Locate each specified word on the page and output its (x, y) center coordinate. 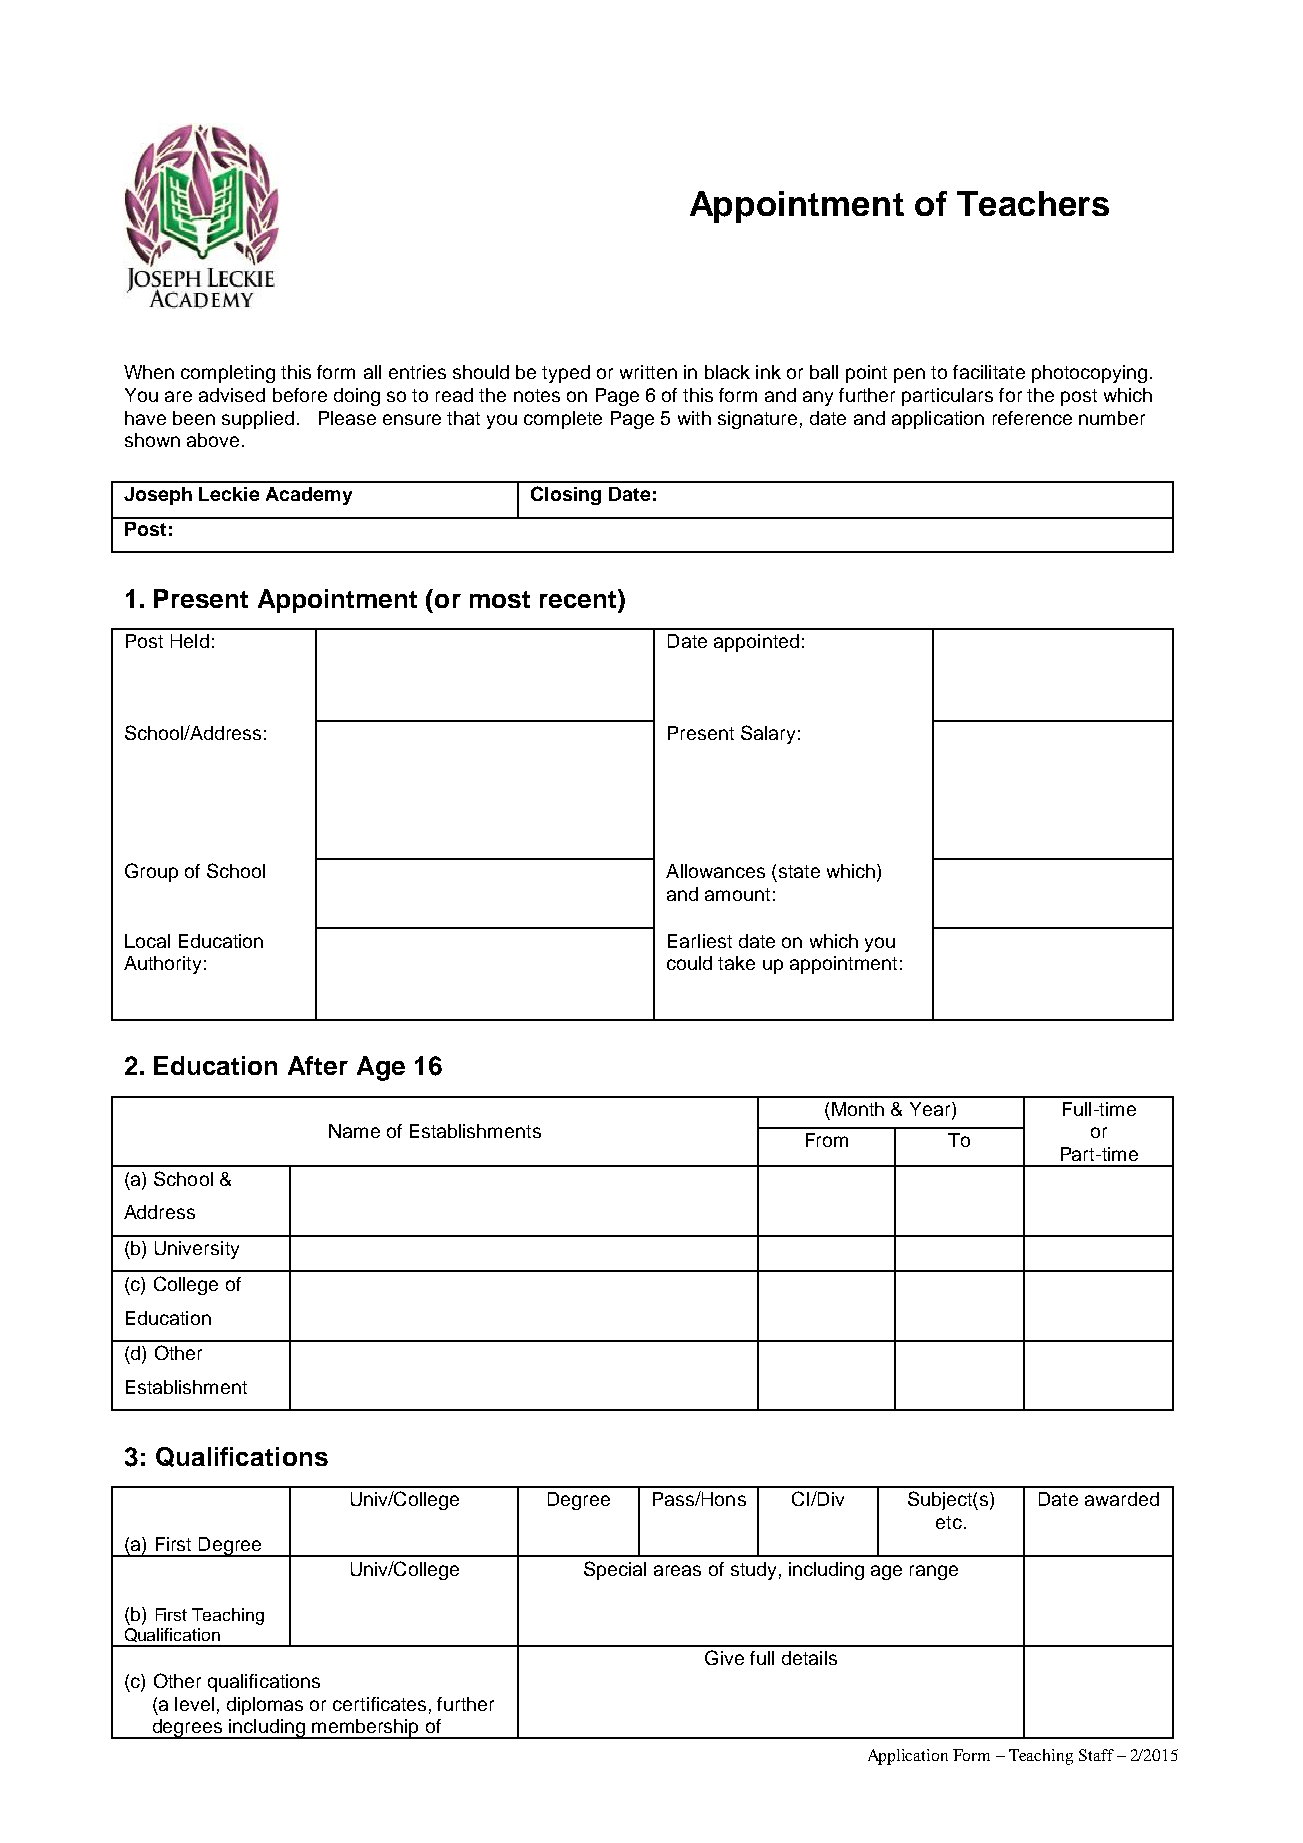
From (827, 1140)
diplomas (265, 1706)
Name (354, 1131)
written (648, 372)
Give (724, 1657)
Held (190, 641)
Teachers (1033, 203)
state (799, 871)
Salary (768, 734)
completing (228, 374)
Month (858, 1109)
